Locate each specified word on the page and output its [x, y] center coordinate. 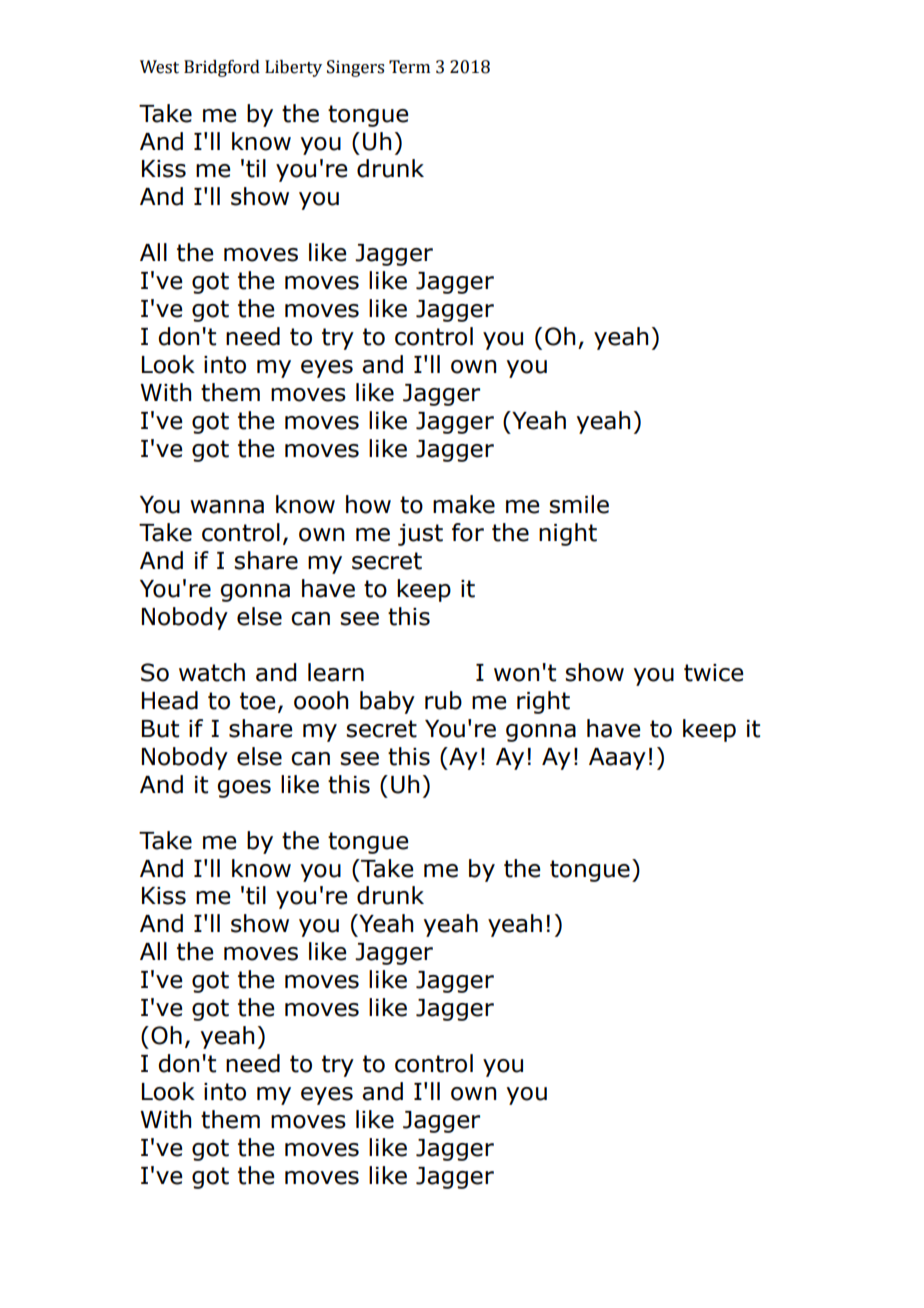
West [159, 67]
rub [443, 700]
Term [409, 67]
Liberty [293, 68]
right [543, 702]
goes [244, 789]
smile [579, 504]
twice [713, 673]
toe [257, 701]
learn [336, 672]
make [464, 504]
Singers [355, 68]
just [420, 535]
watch [212, 672]
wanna [227, 507]
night [568, 534]
